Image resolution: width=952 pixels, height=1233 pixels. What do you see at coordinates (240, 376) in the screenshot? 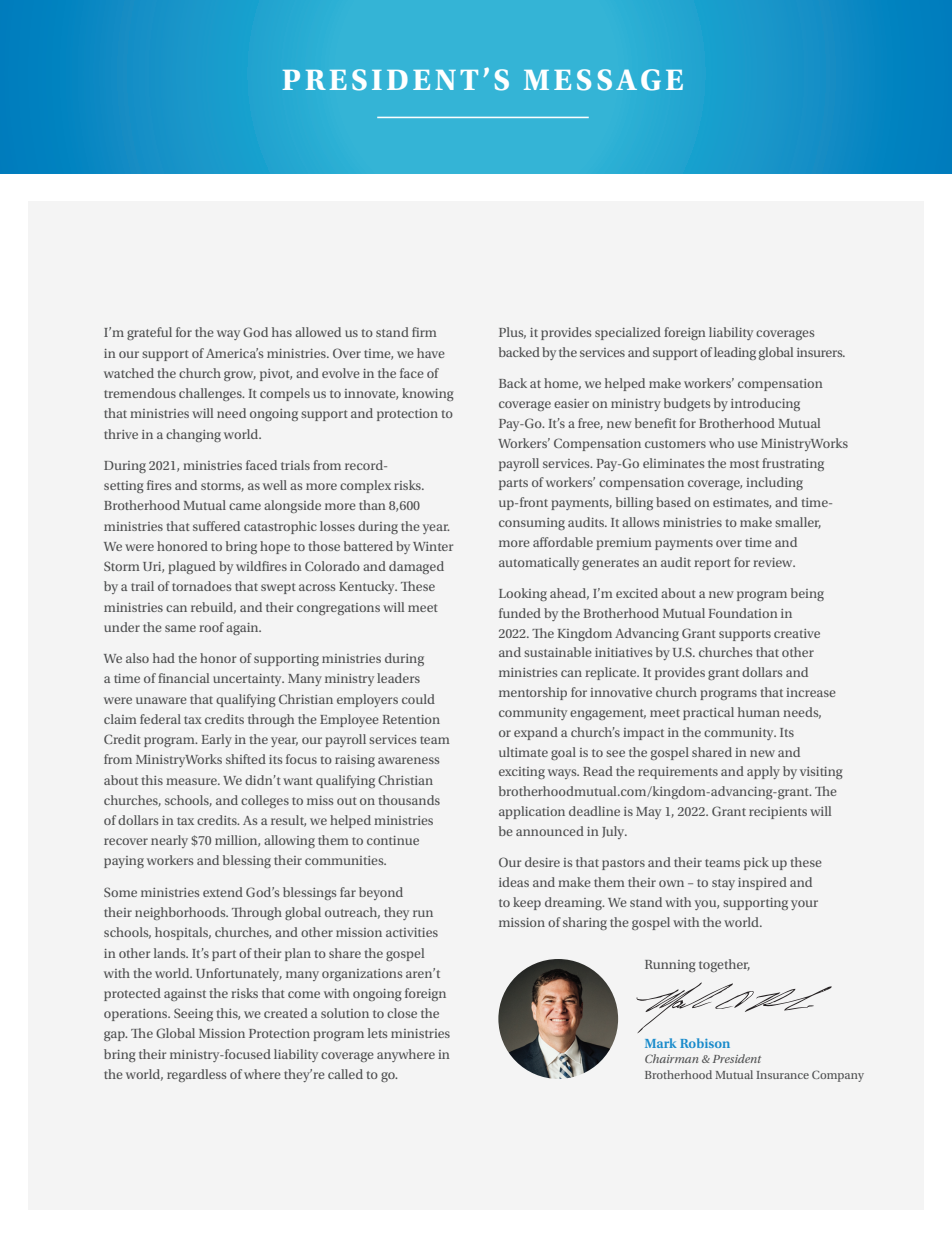
I see `grow` at bounding box center [240, 376].
